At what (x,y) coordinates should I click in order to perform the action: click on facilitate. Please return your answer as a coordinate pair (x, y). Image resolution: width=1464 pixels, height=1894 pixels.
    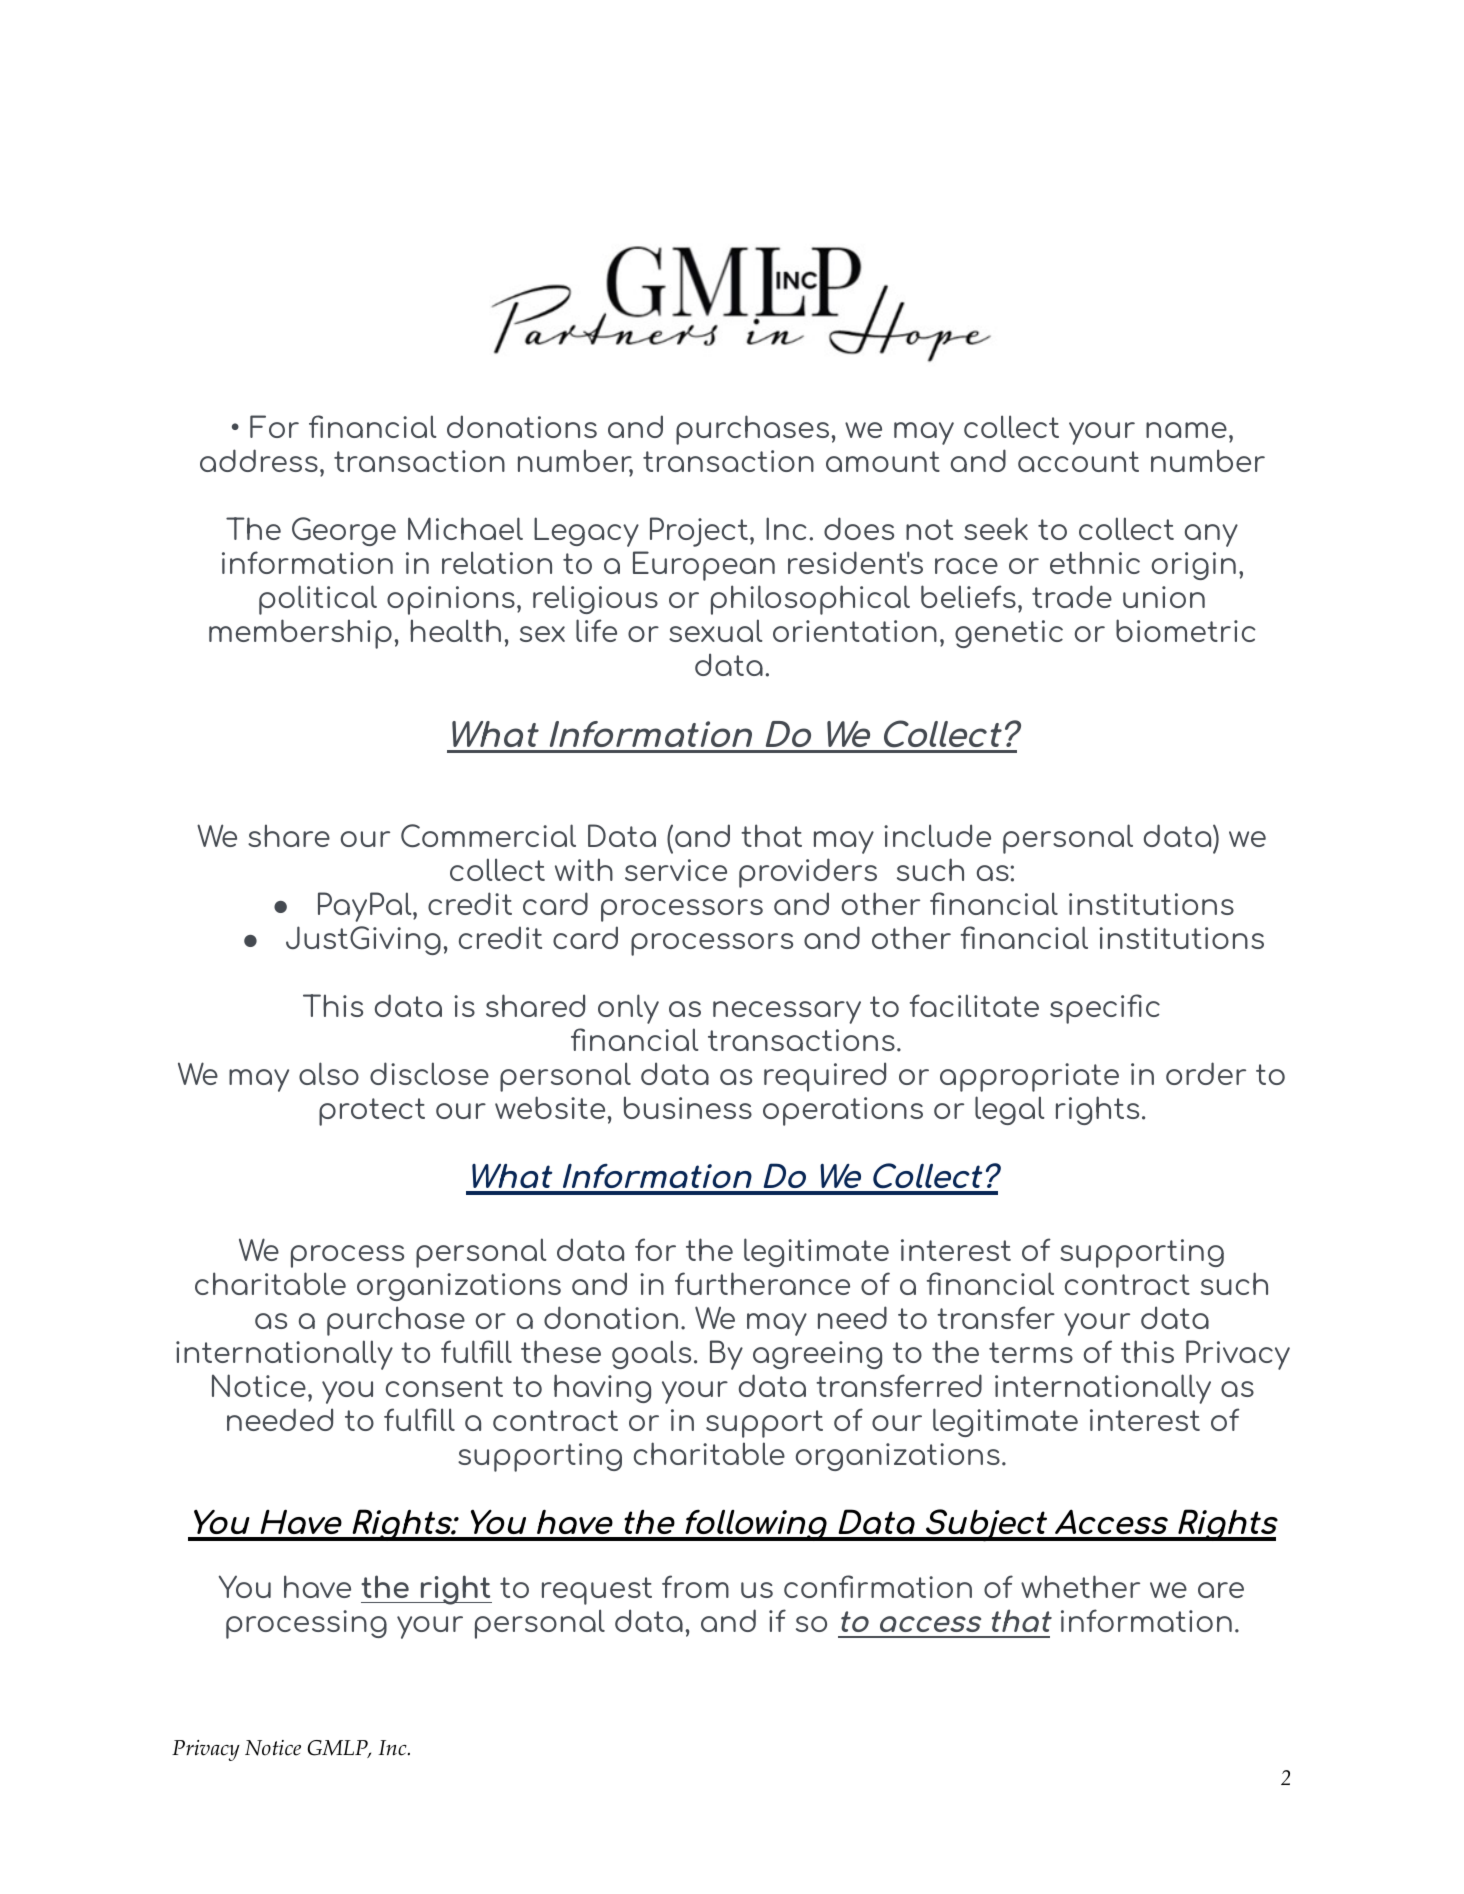
    Looking at the image, I should click on (974, 1005).
